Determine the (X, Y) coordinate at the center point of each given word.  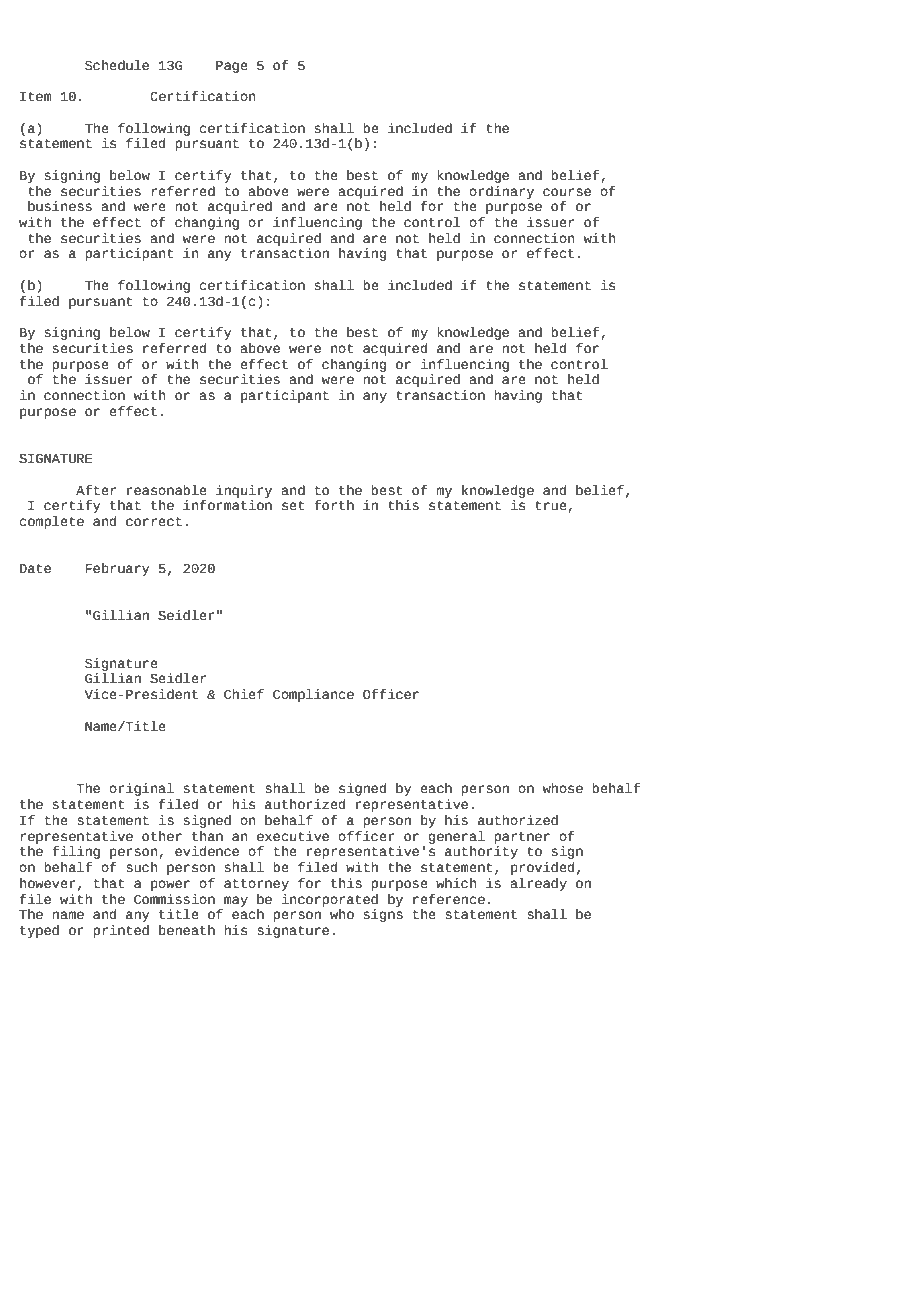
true (551, 506)
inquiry (244, 491)
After (96, 490)
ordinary (501, 192)
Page (232, 67)
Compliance (313, 695)
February (118, 569)
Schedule (117, 65)
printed (121, 931)
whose (562, 788)
